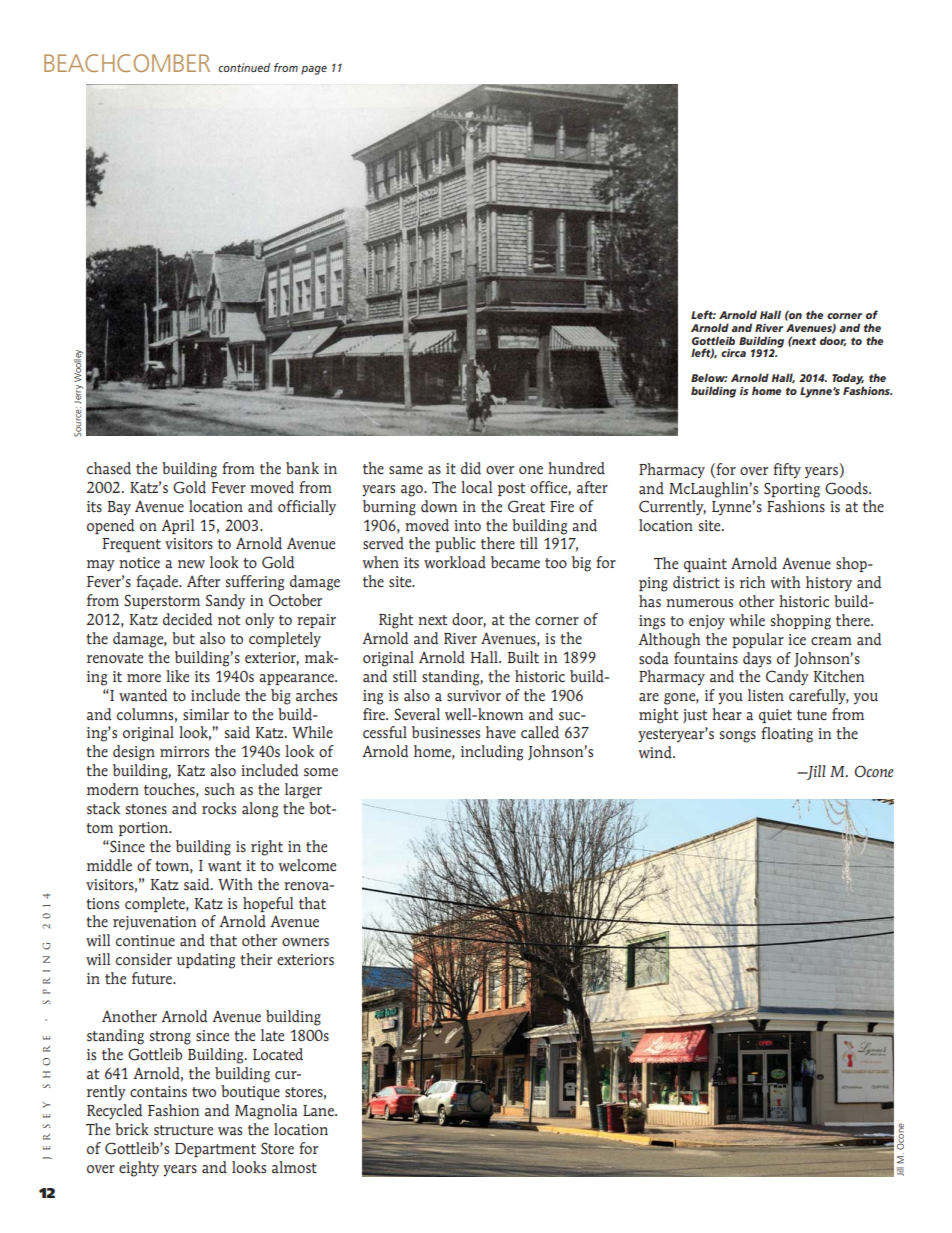 This screenshot has width=952, height=1233. I want to click on structure, so click(183, 1130).
